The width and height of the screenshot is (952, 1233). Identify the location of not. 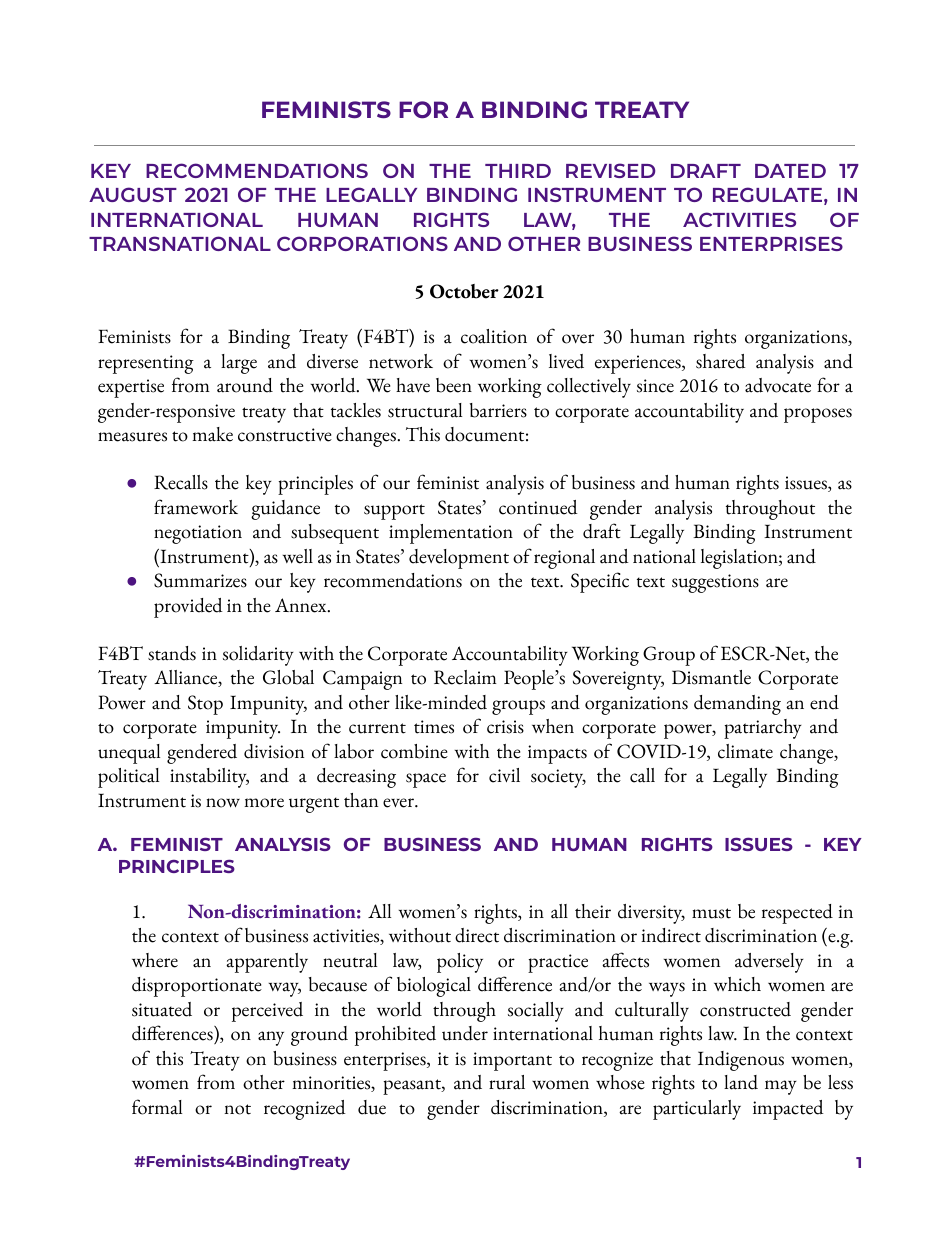
(237, 1109).
